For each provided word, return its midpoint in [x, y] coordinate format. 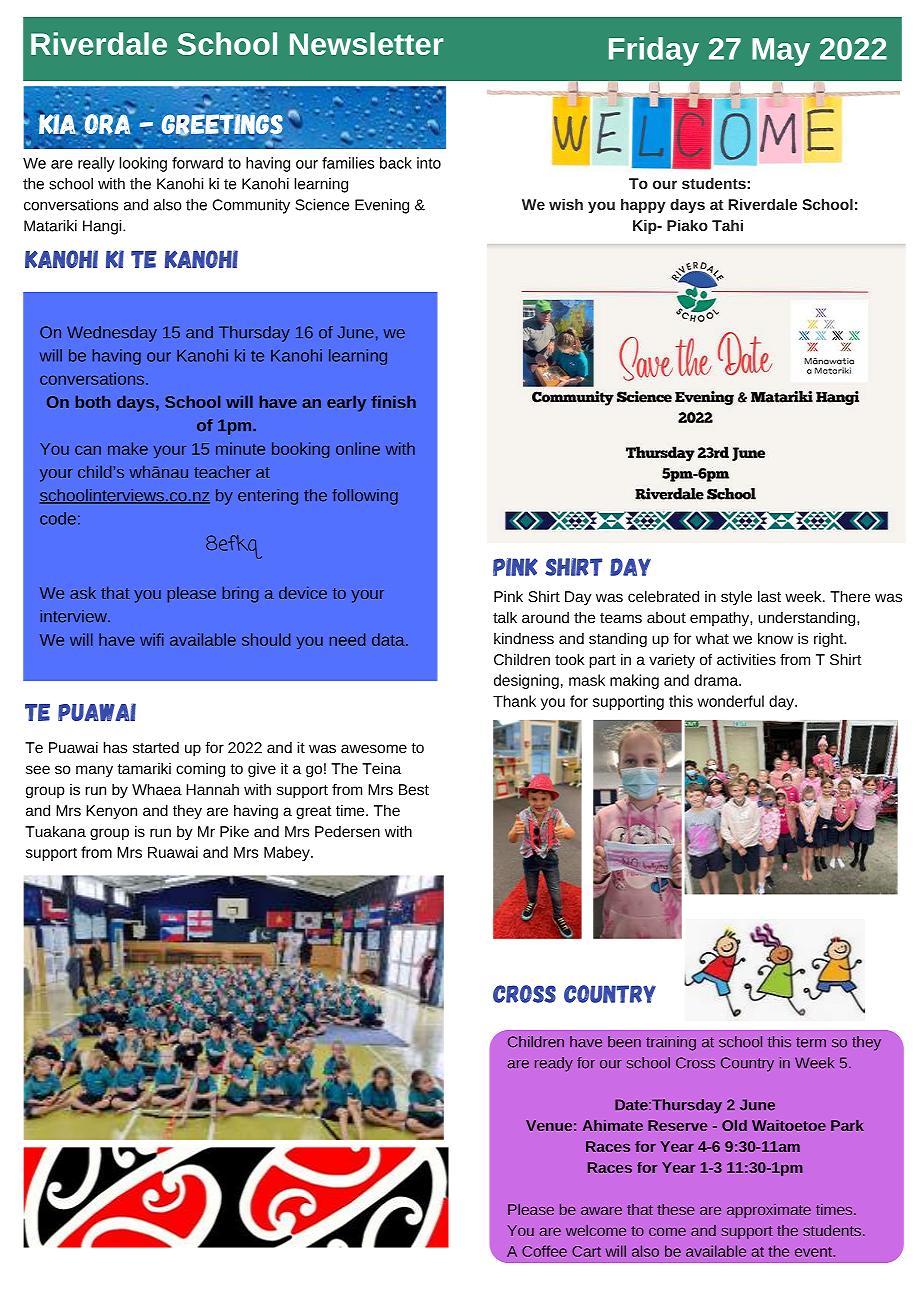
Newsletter [366, 43]
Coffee [544, 1251]
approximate [769, 1211]
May [781, 52]
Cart [586, 1251]
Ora [108, 123]
